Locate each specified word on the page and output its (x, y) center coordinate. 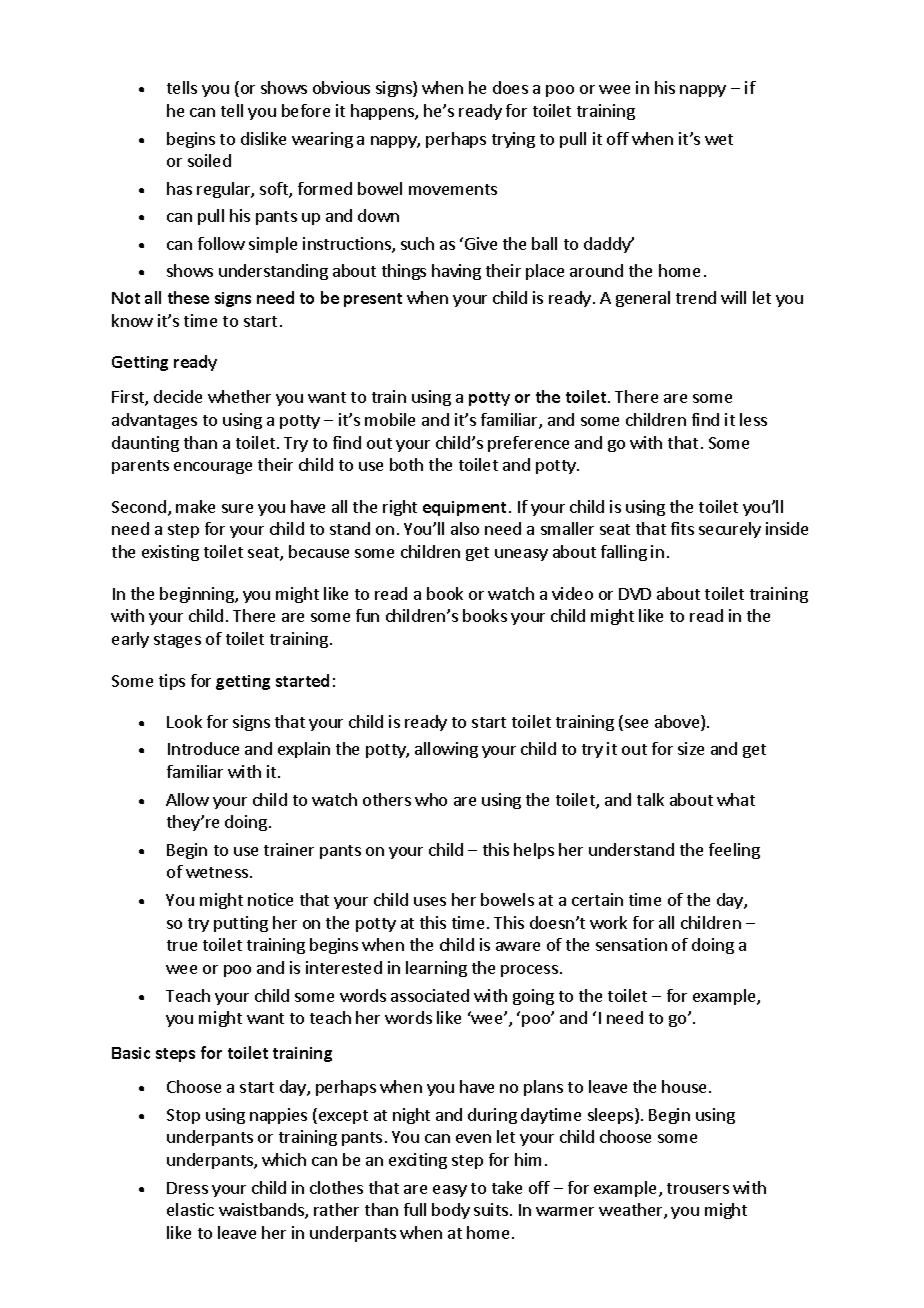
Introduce (203, 748)
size (691, 748)
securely (730, 530)
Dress (187, 1188)
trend (696, 297)
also (465, 528)
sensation (631, 944)
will (733, 297)
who (431, 799)
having (456, 272)
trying (513, 140)
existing (170, 553)
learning (436, 969)
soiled (209, 160)
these (188, 297)
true (182, 945)
